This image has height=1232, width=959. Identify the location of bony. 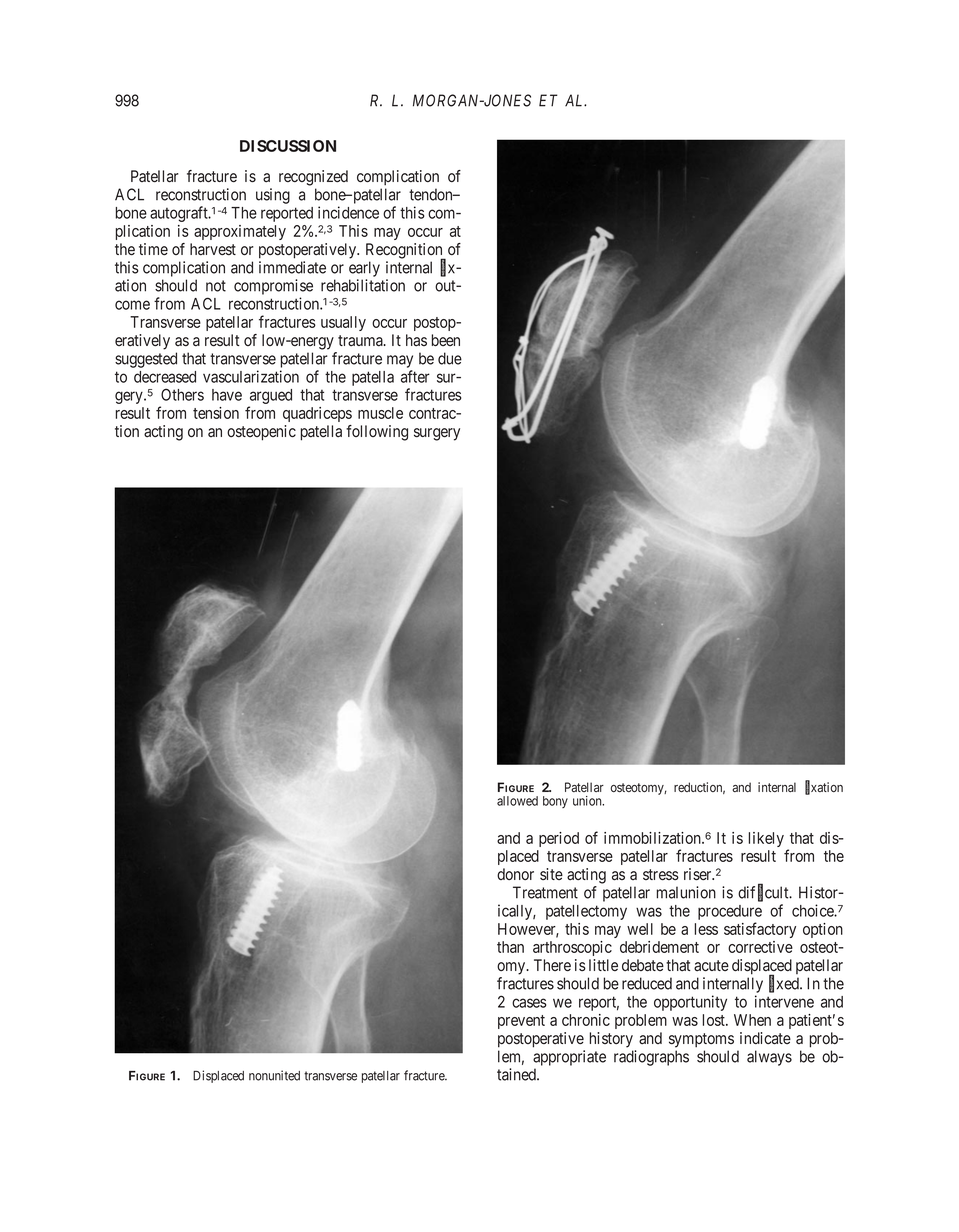
(555, 802).
